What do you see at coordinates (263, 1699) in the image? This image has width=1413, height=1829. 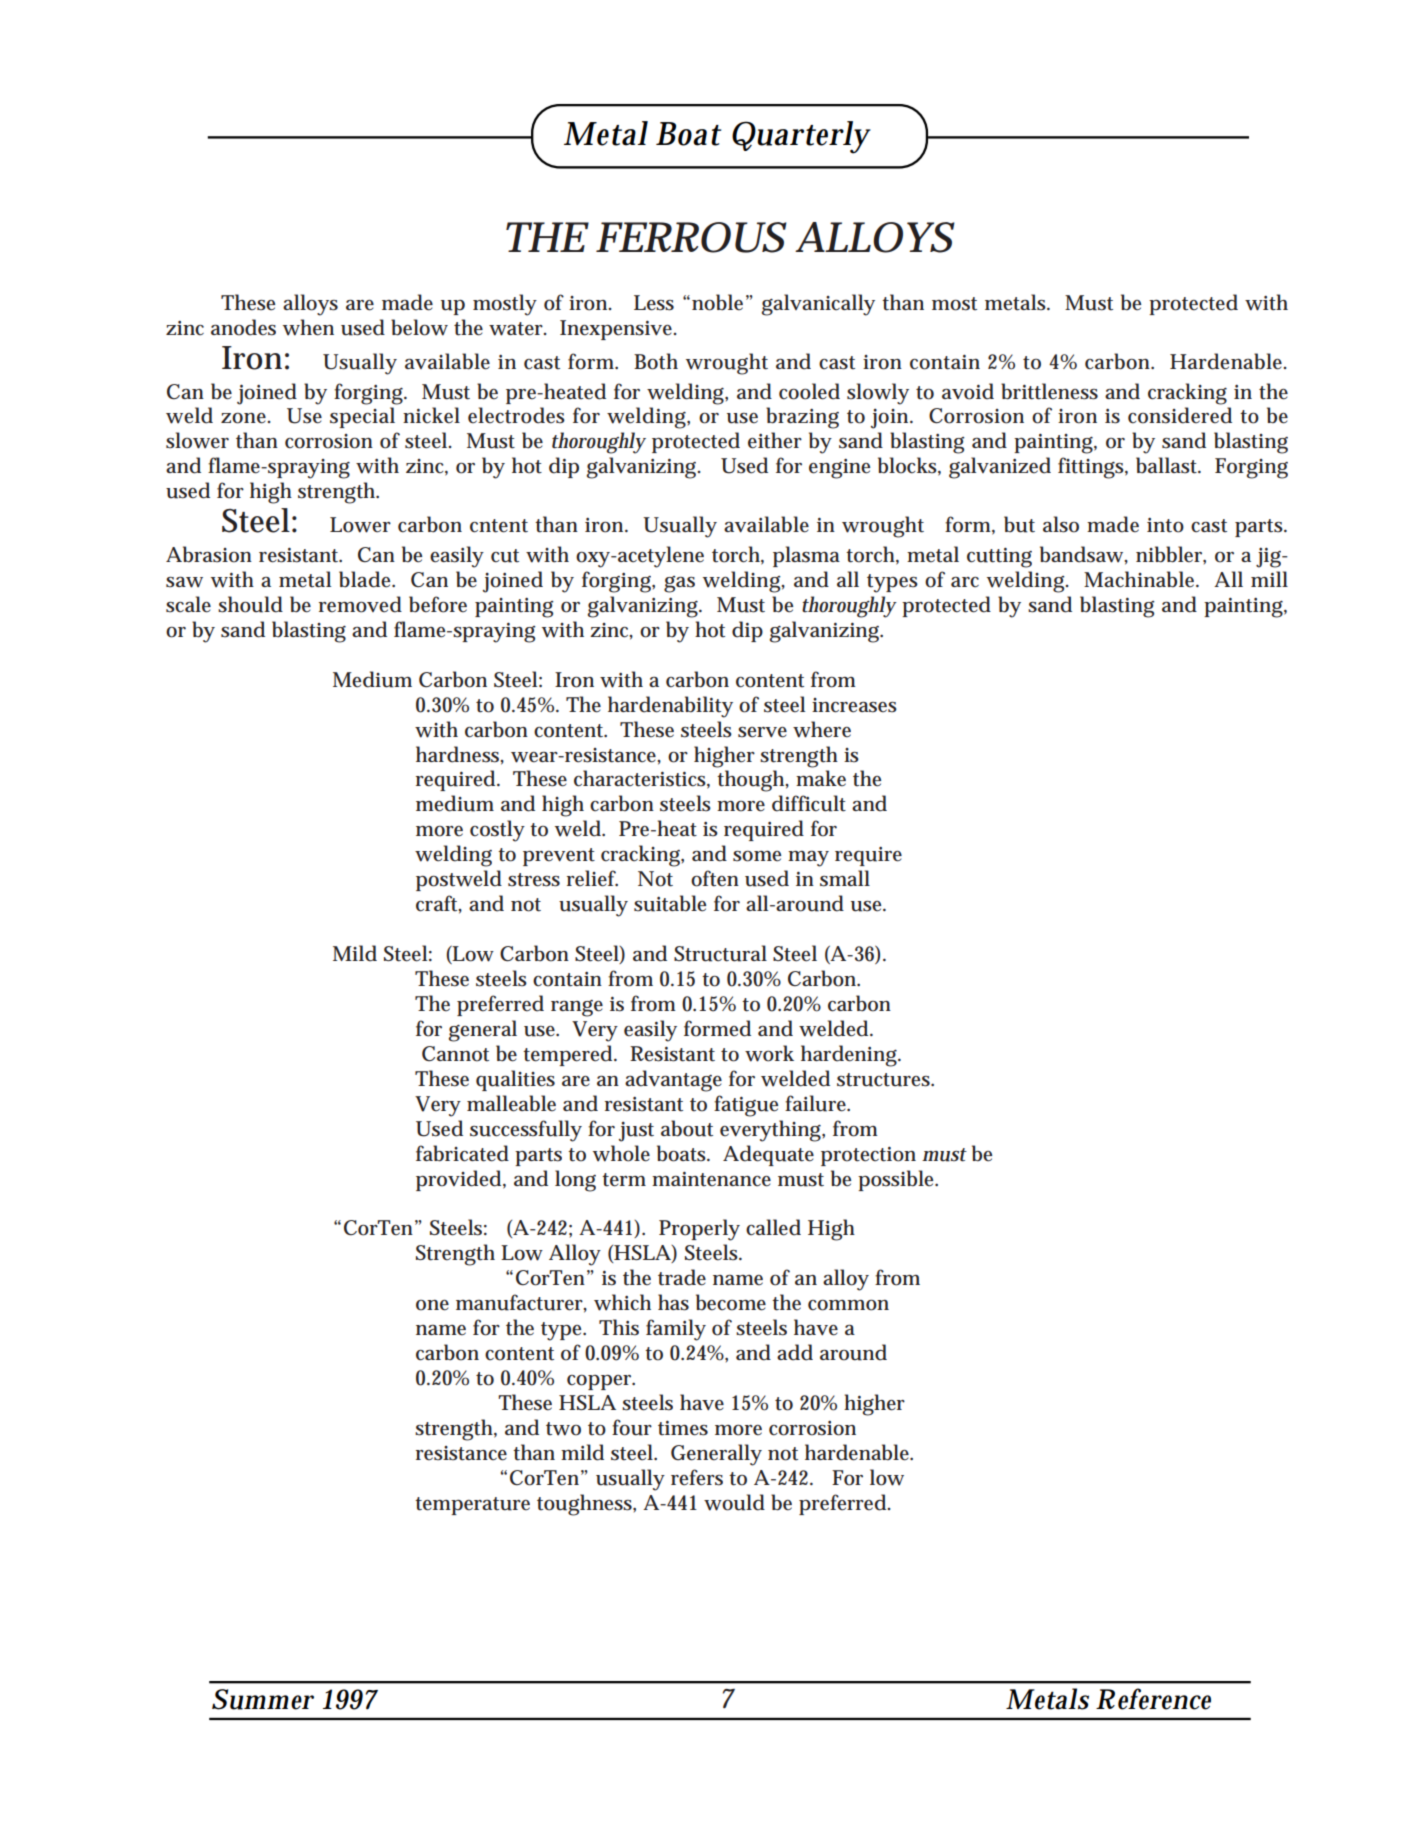 I see `Summer` at bounding box center [263, 1699].
